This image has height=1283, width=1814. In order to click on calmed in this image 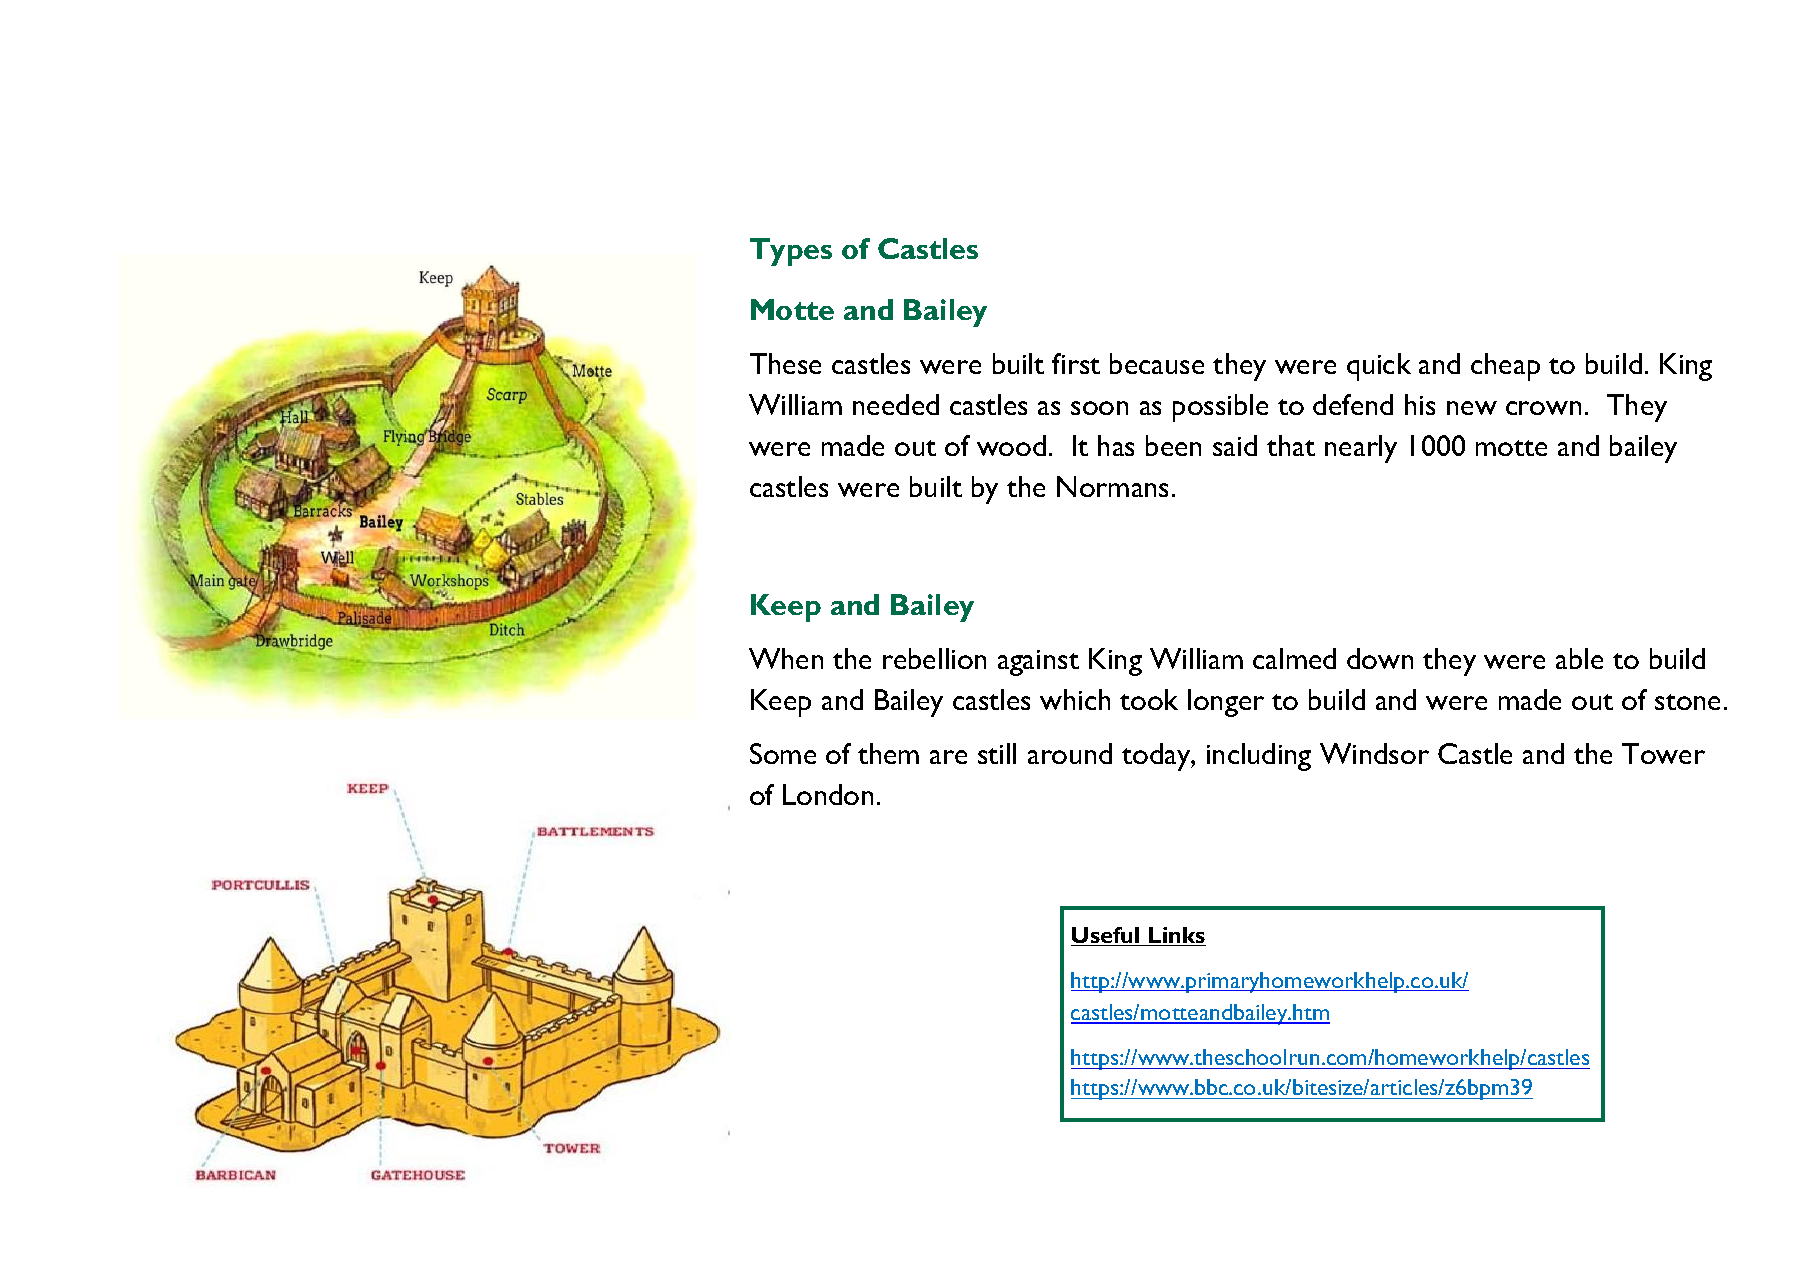, I will do `click(1294, 658)`.
